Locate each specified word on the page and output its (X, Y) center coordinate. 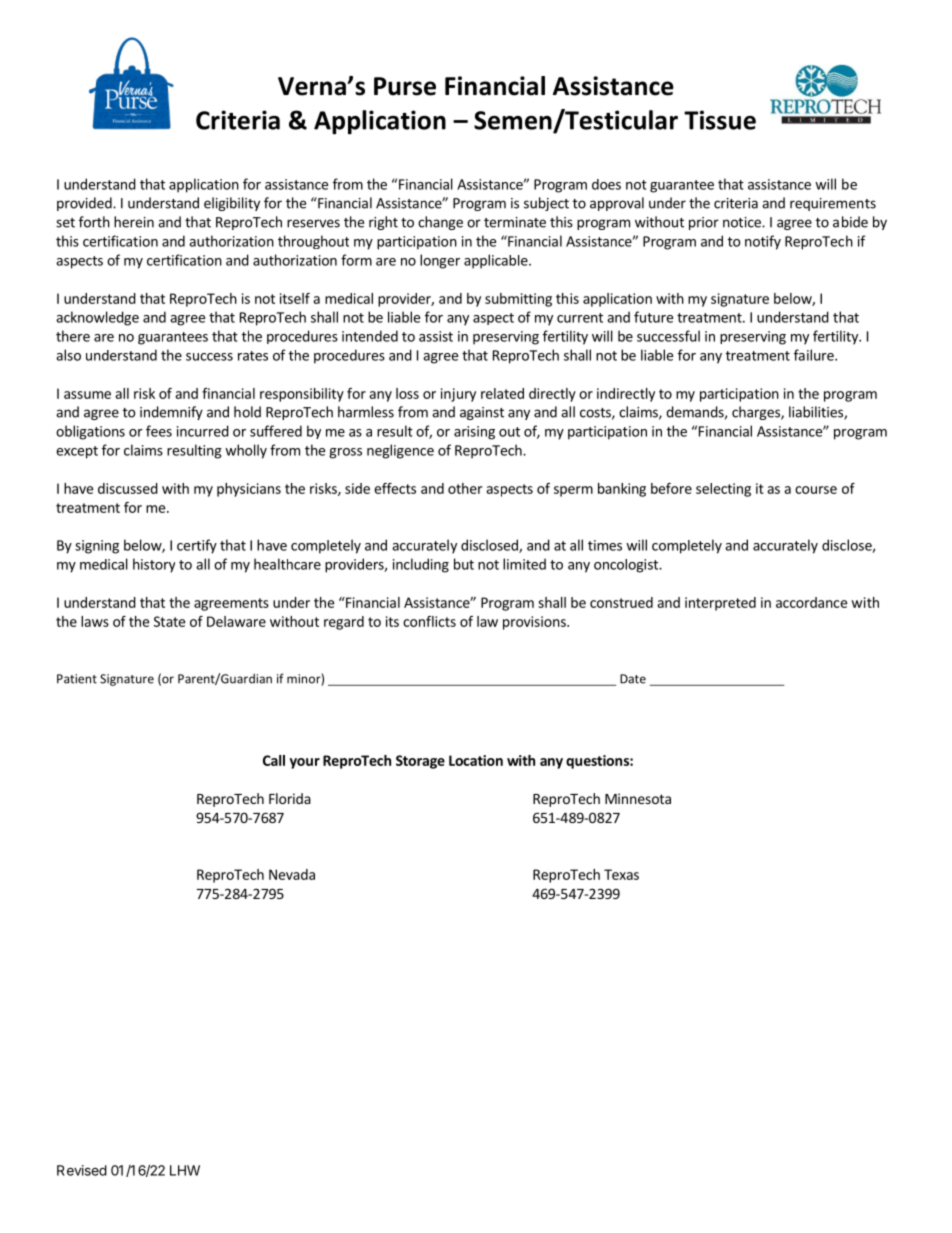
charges (757, 413)
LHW (185, 1170)
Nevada (292, 874)
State (169, 621)
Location (476, 760)
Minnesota (638, 798)
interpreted (720, 604)
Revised (82, 1170)
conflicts (429, 621)
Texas (621, 874)
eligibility (232, 204)
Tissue (720, 120)
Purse (405, 86)
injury (458, 395)
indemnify (171, 413)
